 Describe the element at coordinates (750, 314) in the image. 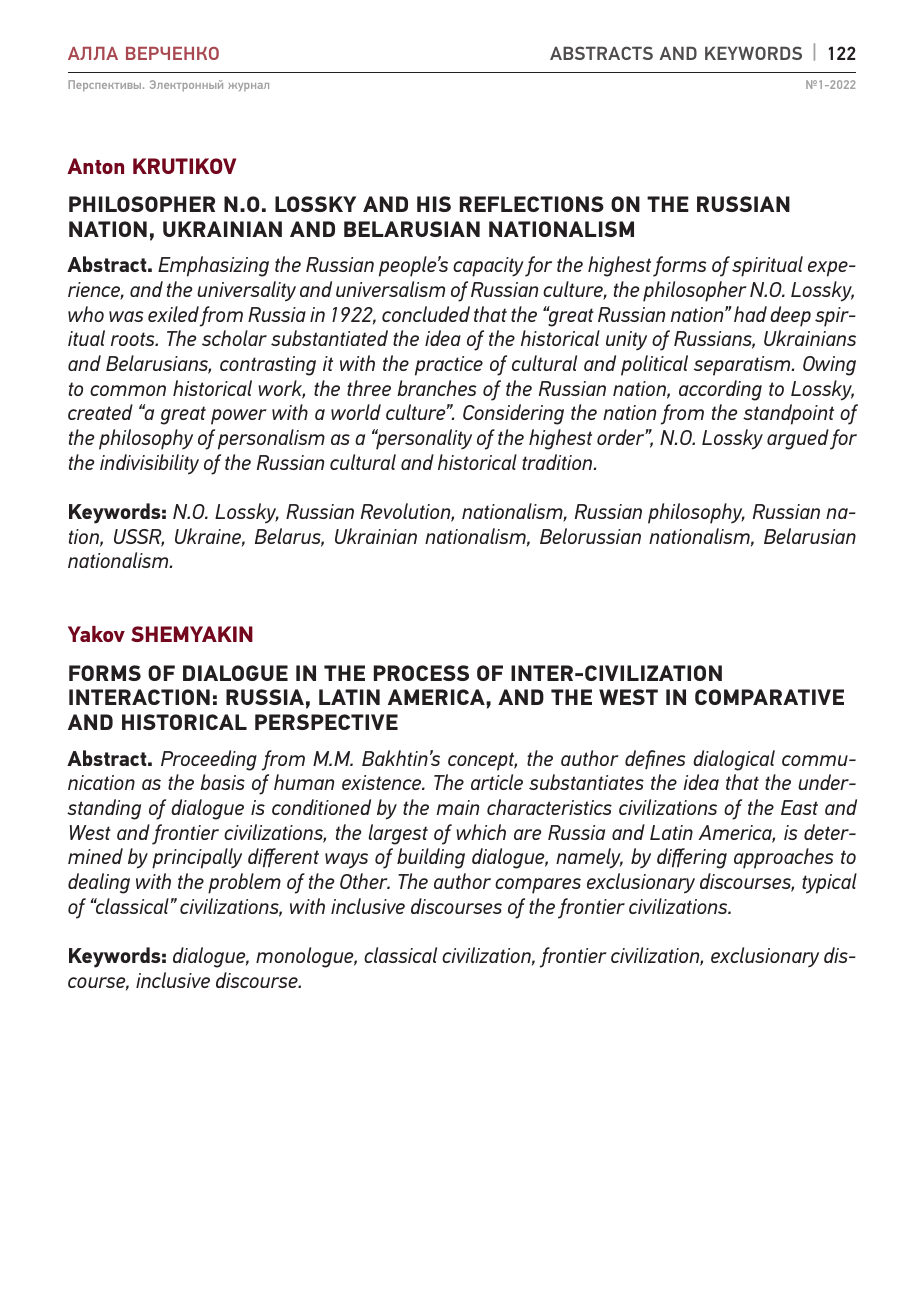

I see `had` at that location.
